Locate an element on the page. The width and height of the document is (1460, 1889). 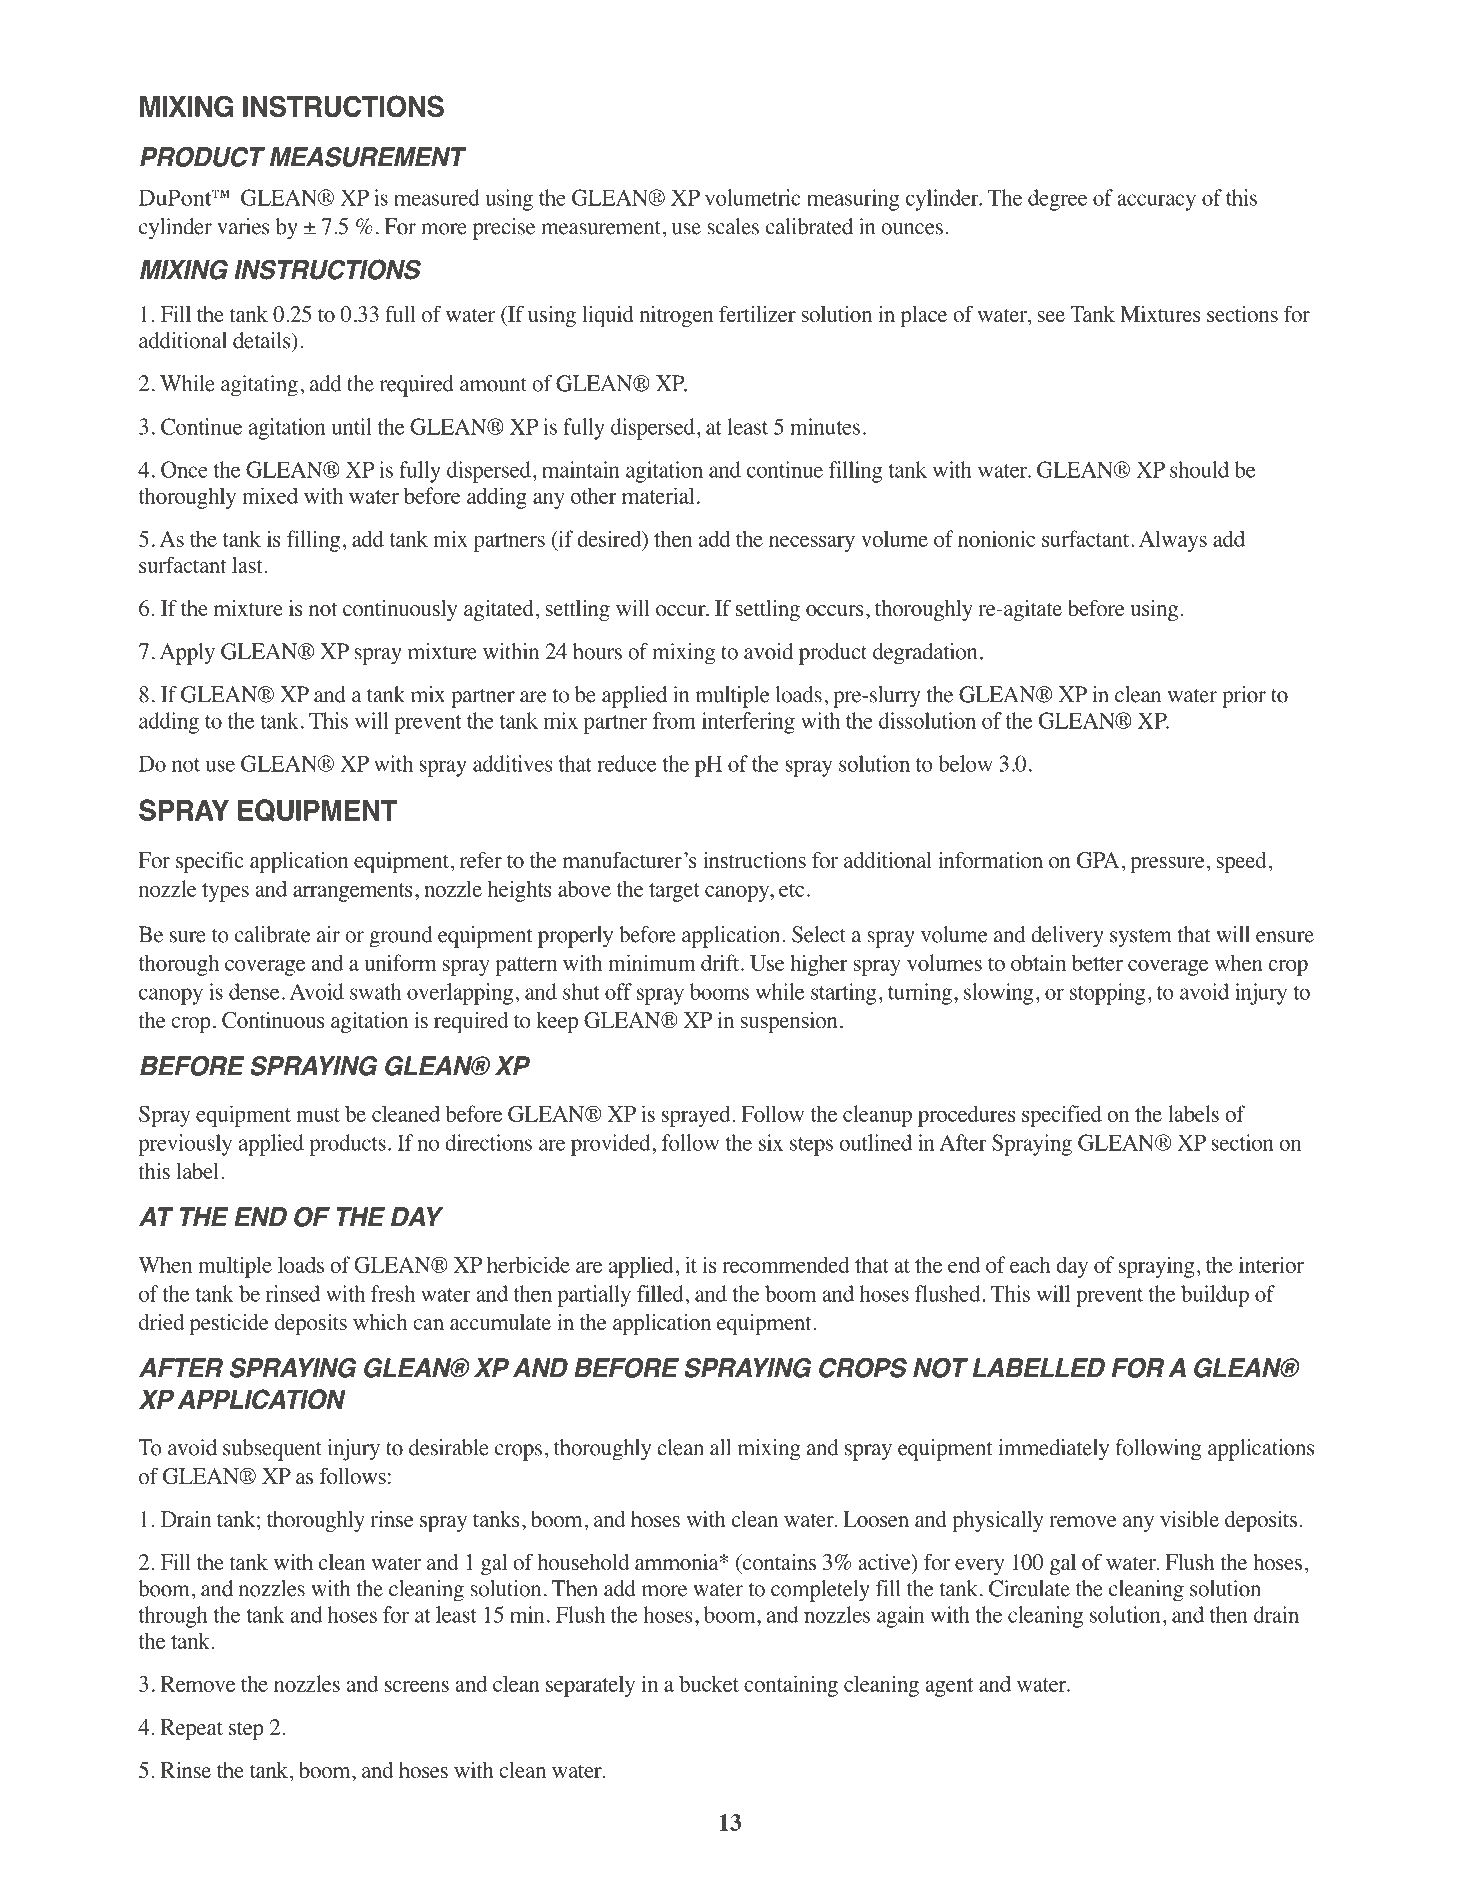
scales is located at coordinates (733, 226).
